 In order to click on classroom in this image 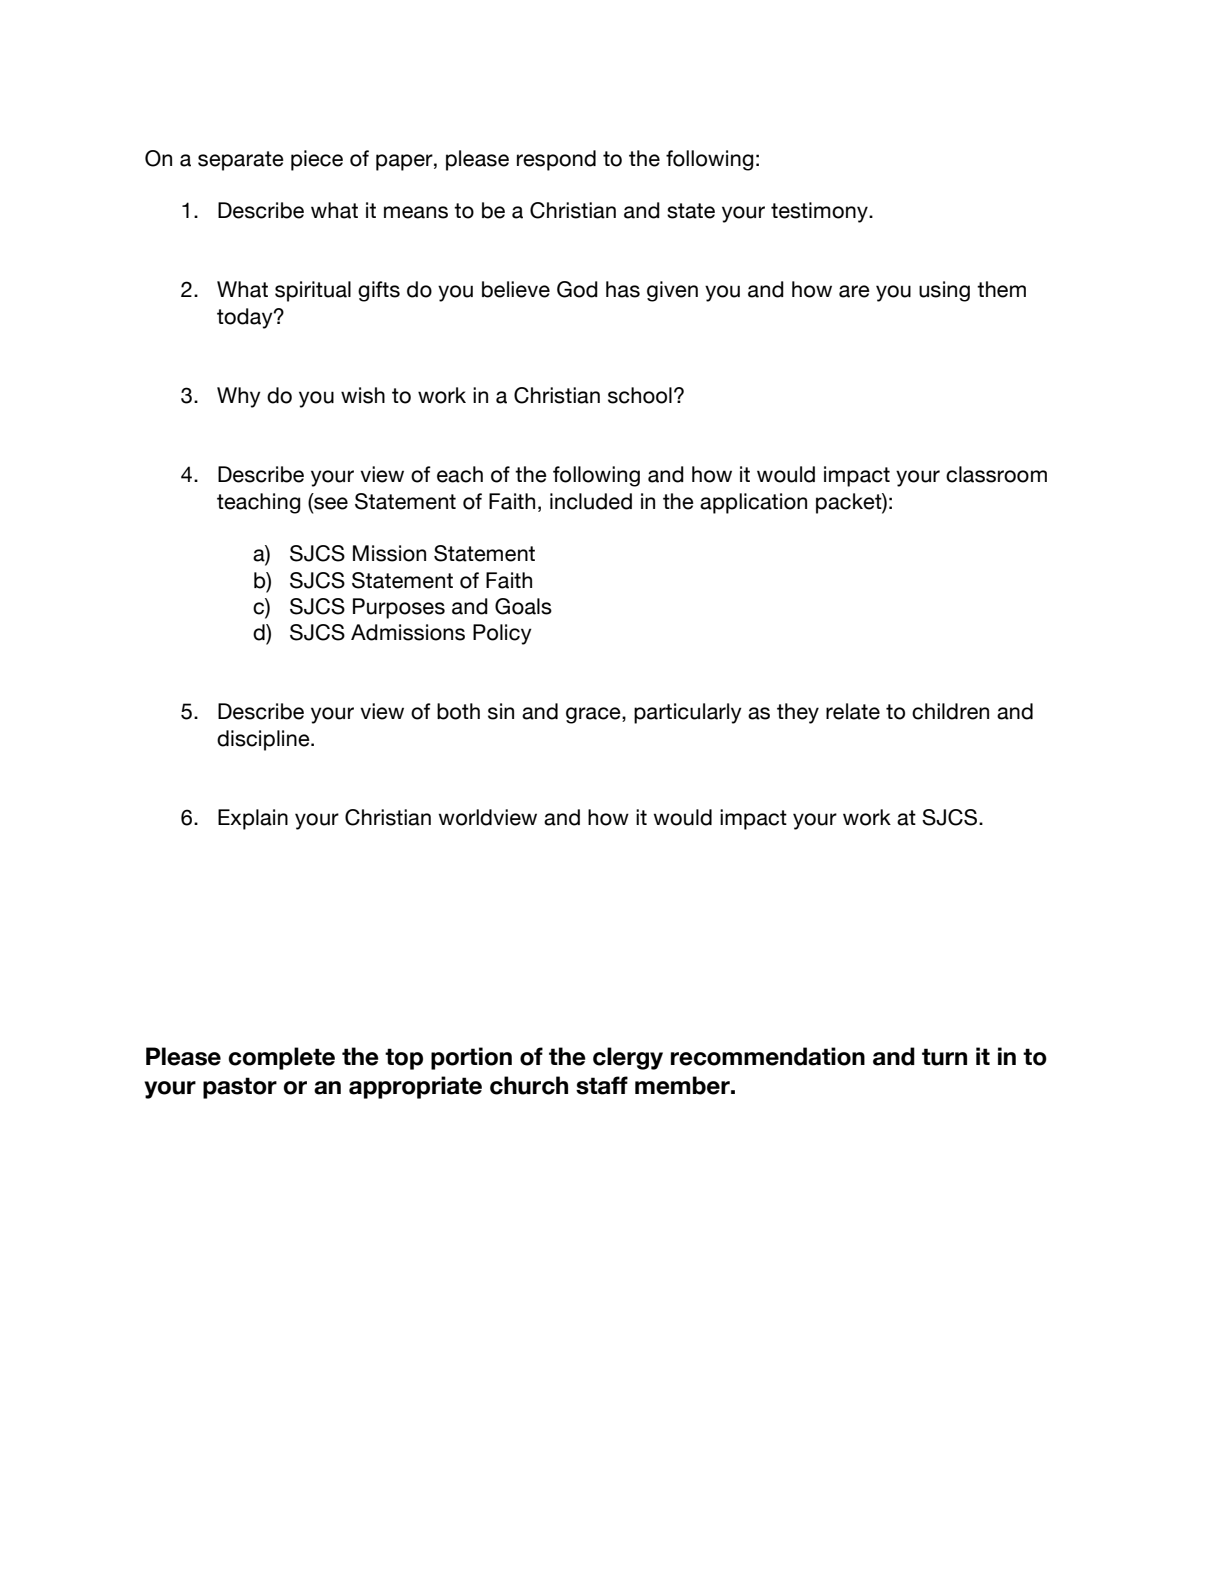, I will do `click(996, 474)`.
